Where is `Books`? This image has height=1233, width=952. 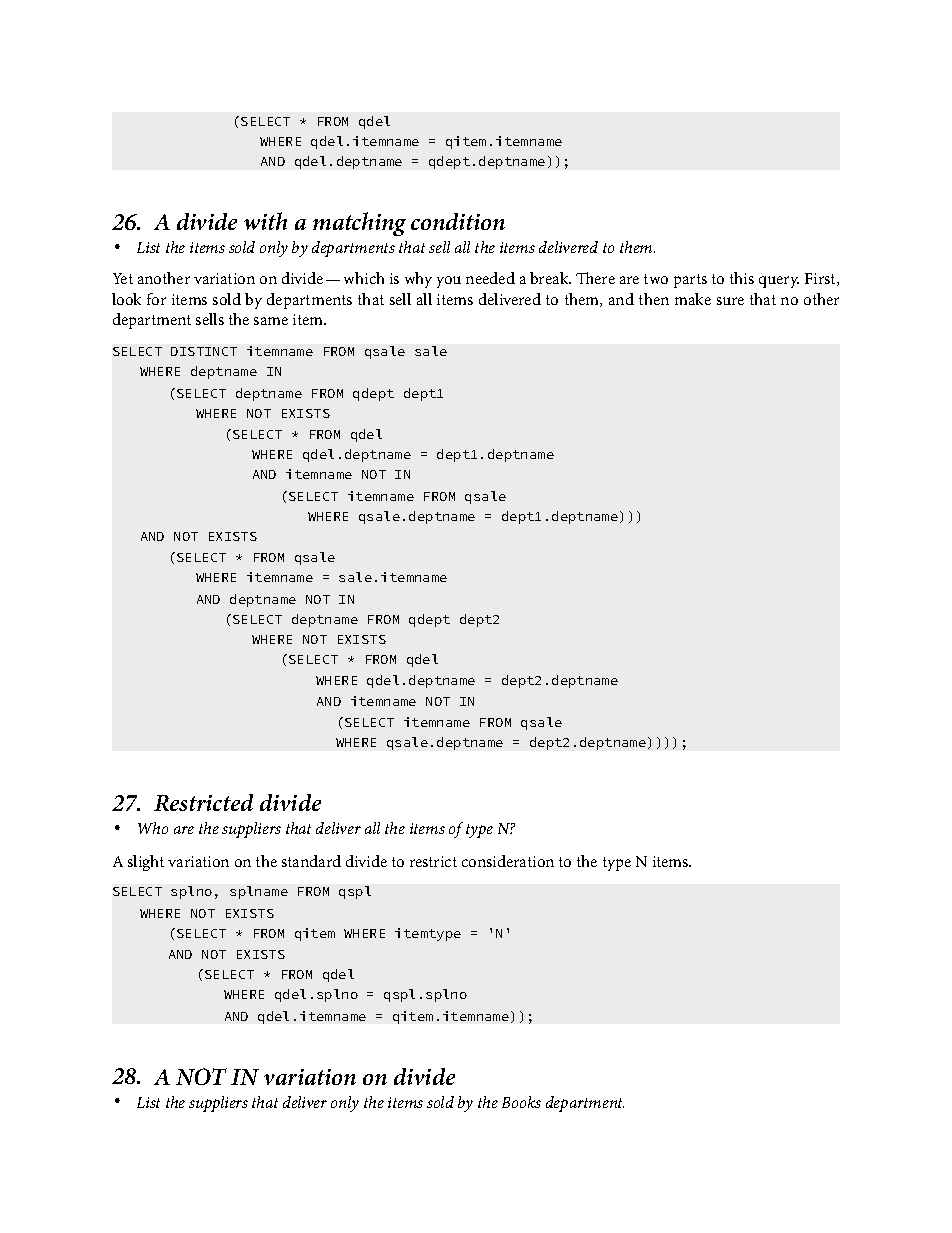 Books is located at coordinates (521, 1102).
